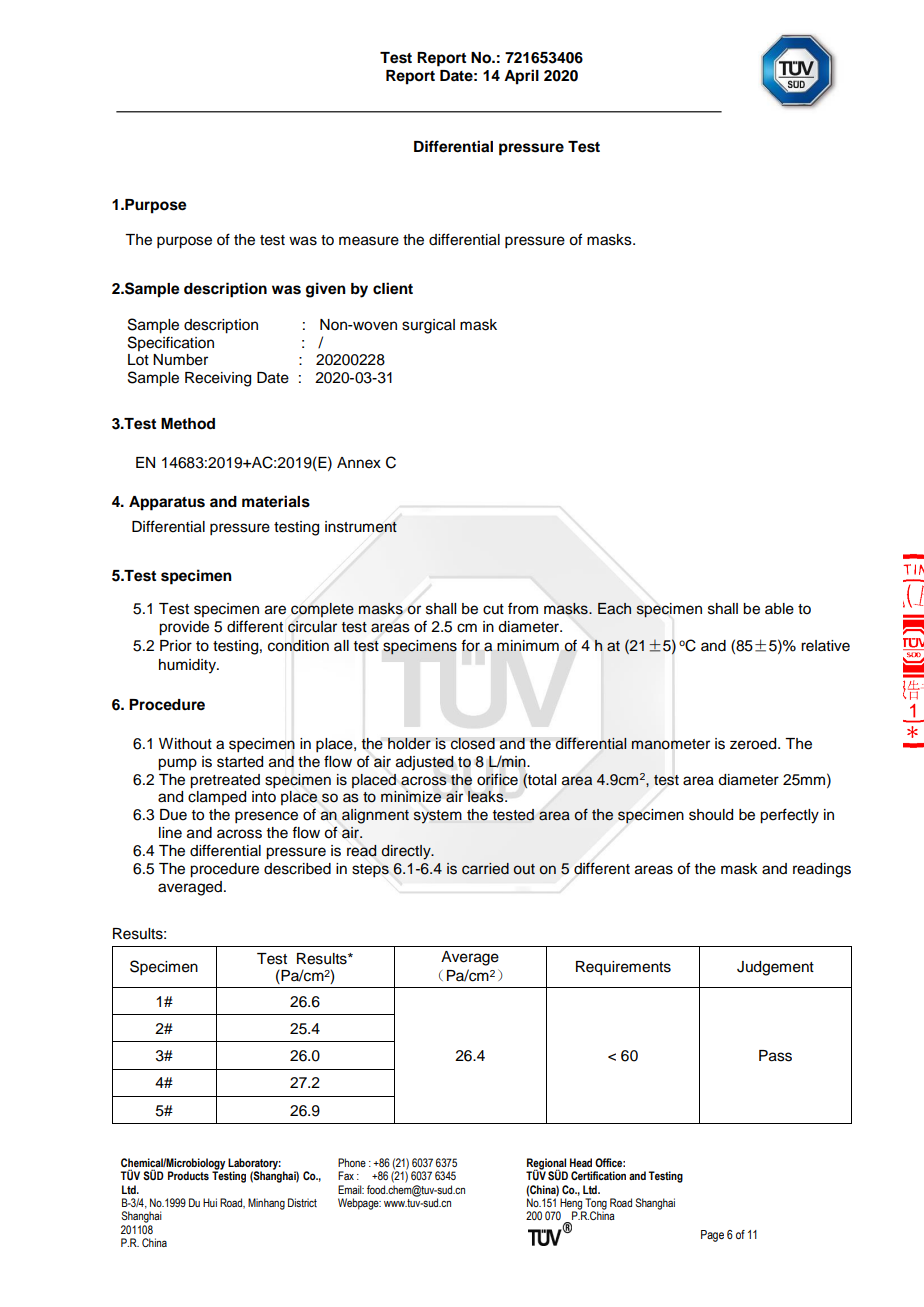 Image resolution: width=924 pixels, height=1307 pixels. I want to click on carried, so click(485, 869).
